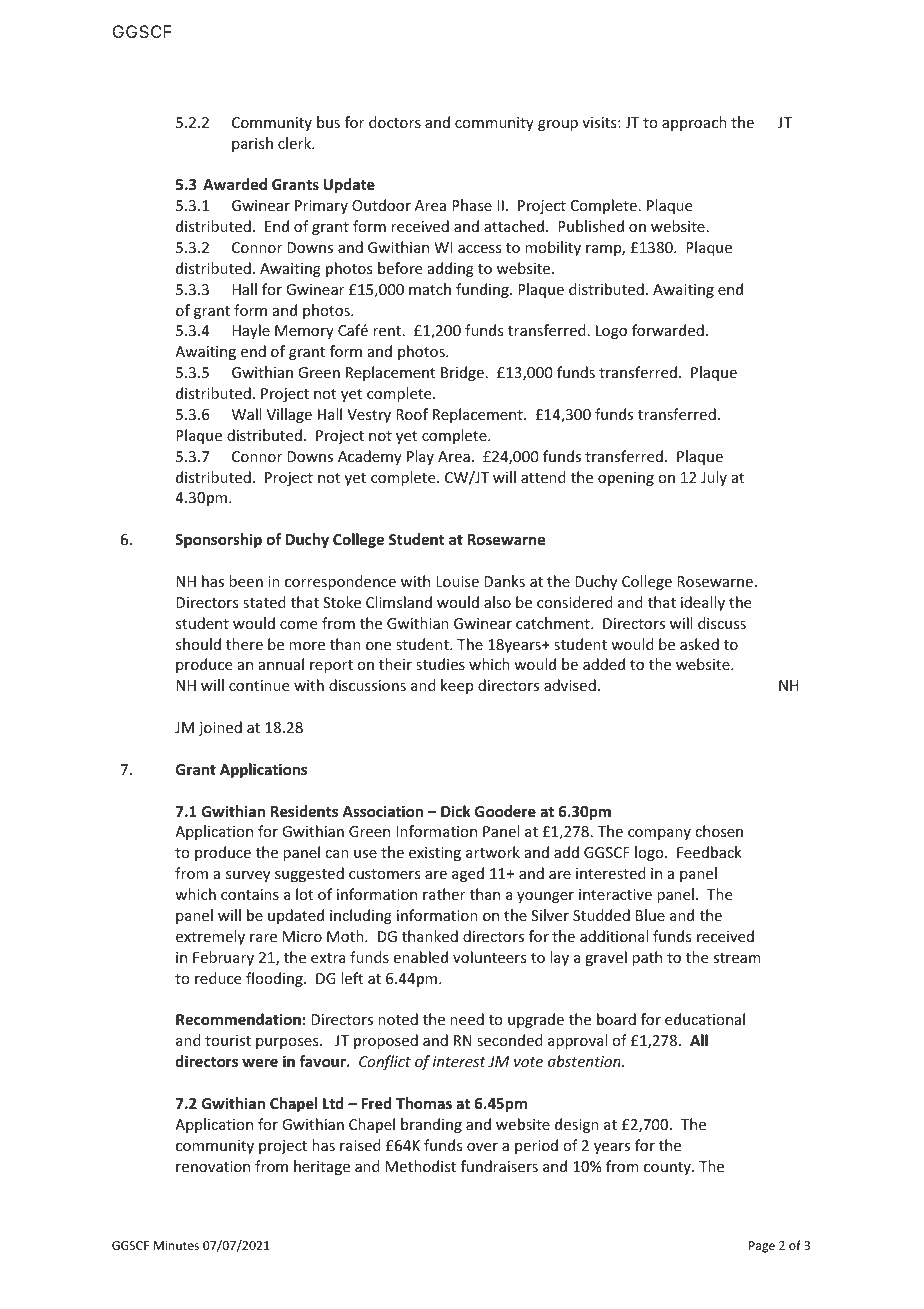 Image resolution: width=924 pixels, height=1309 pixels. Describe the element at coordinates (457, 686) in the image. I see `keep` at that location.
